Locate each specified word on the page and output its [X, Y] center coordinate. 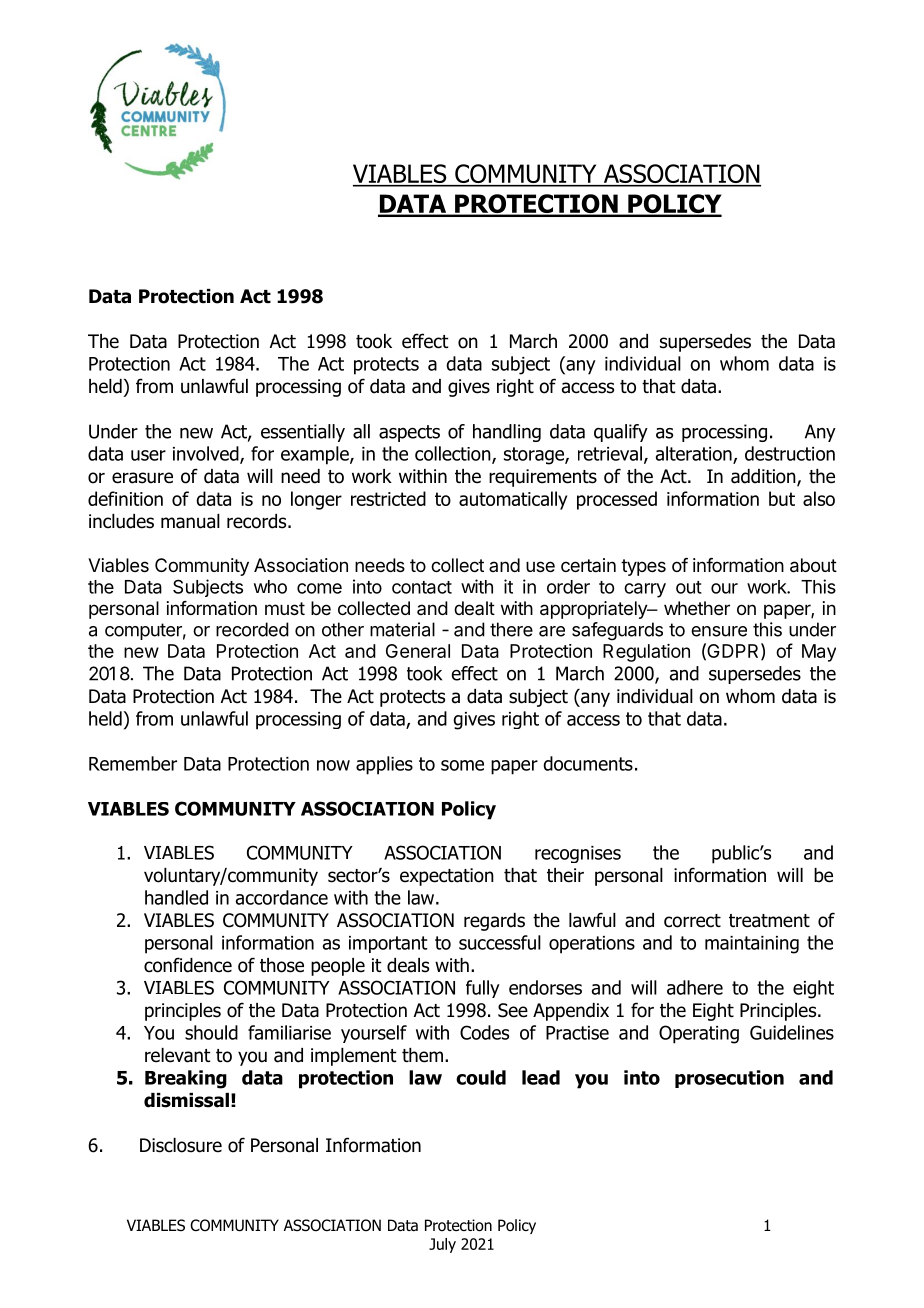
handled [176, 897]
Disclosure [181, 1145]
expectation [447, 877]
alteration [695, 454]
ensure [719, 631]
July [442, 1245]
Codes [484, 1032]
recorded [252, 629]
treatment [769, 921]
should [211, 1032]
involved [207, 454]
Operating [699, 1034]
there [511, 629]
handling [507, 433]
